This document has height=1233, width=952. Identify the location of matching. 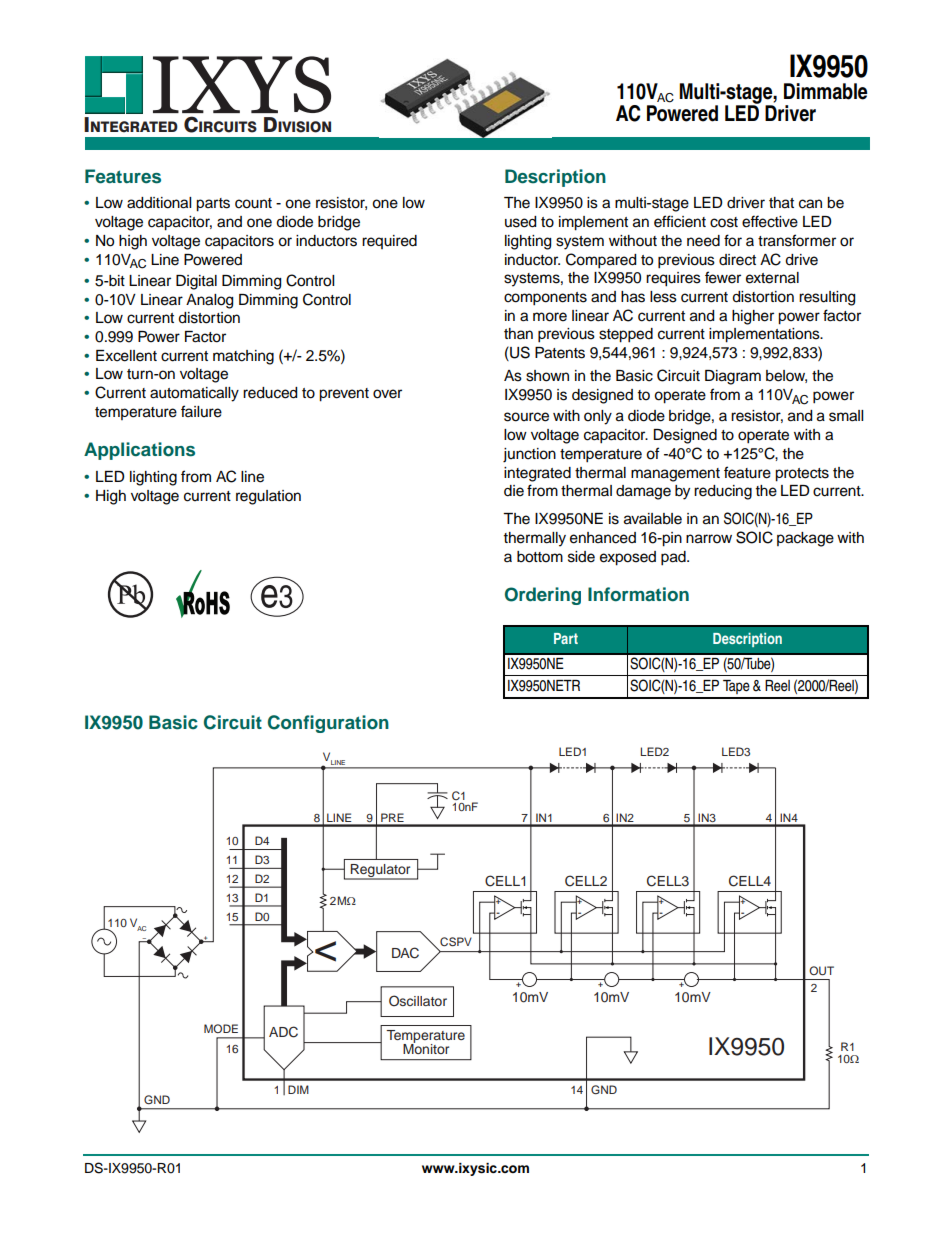
(243, 357).
